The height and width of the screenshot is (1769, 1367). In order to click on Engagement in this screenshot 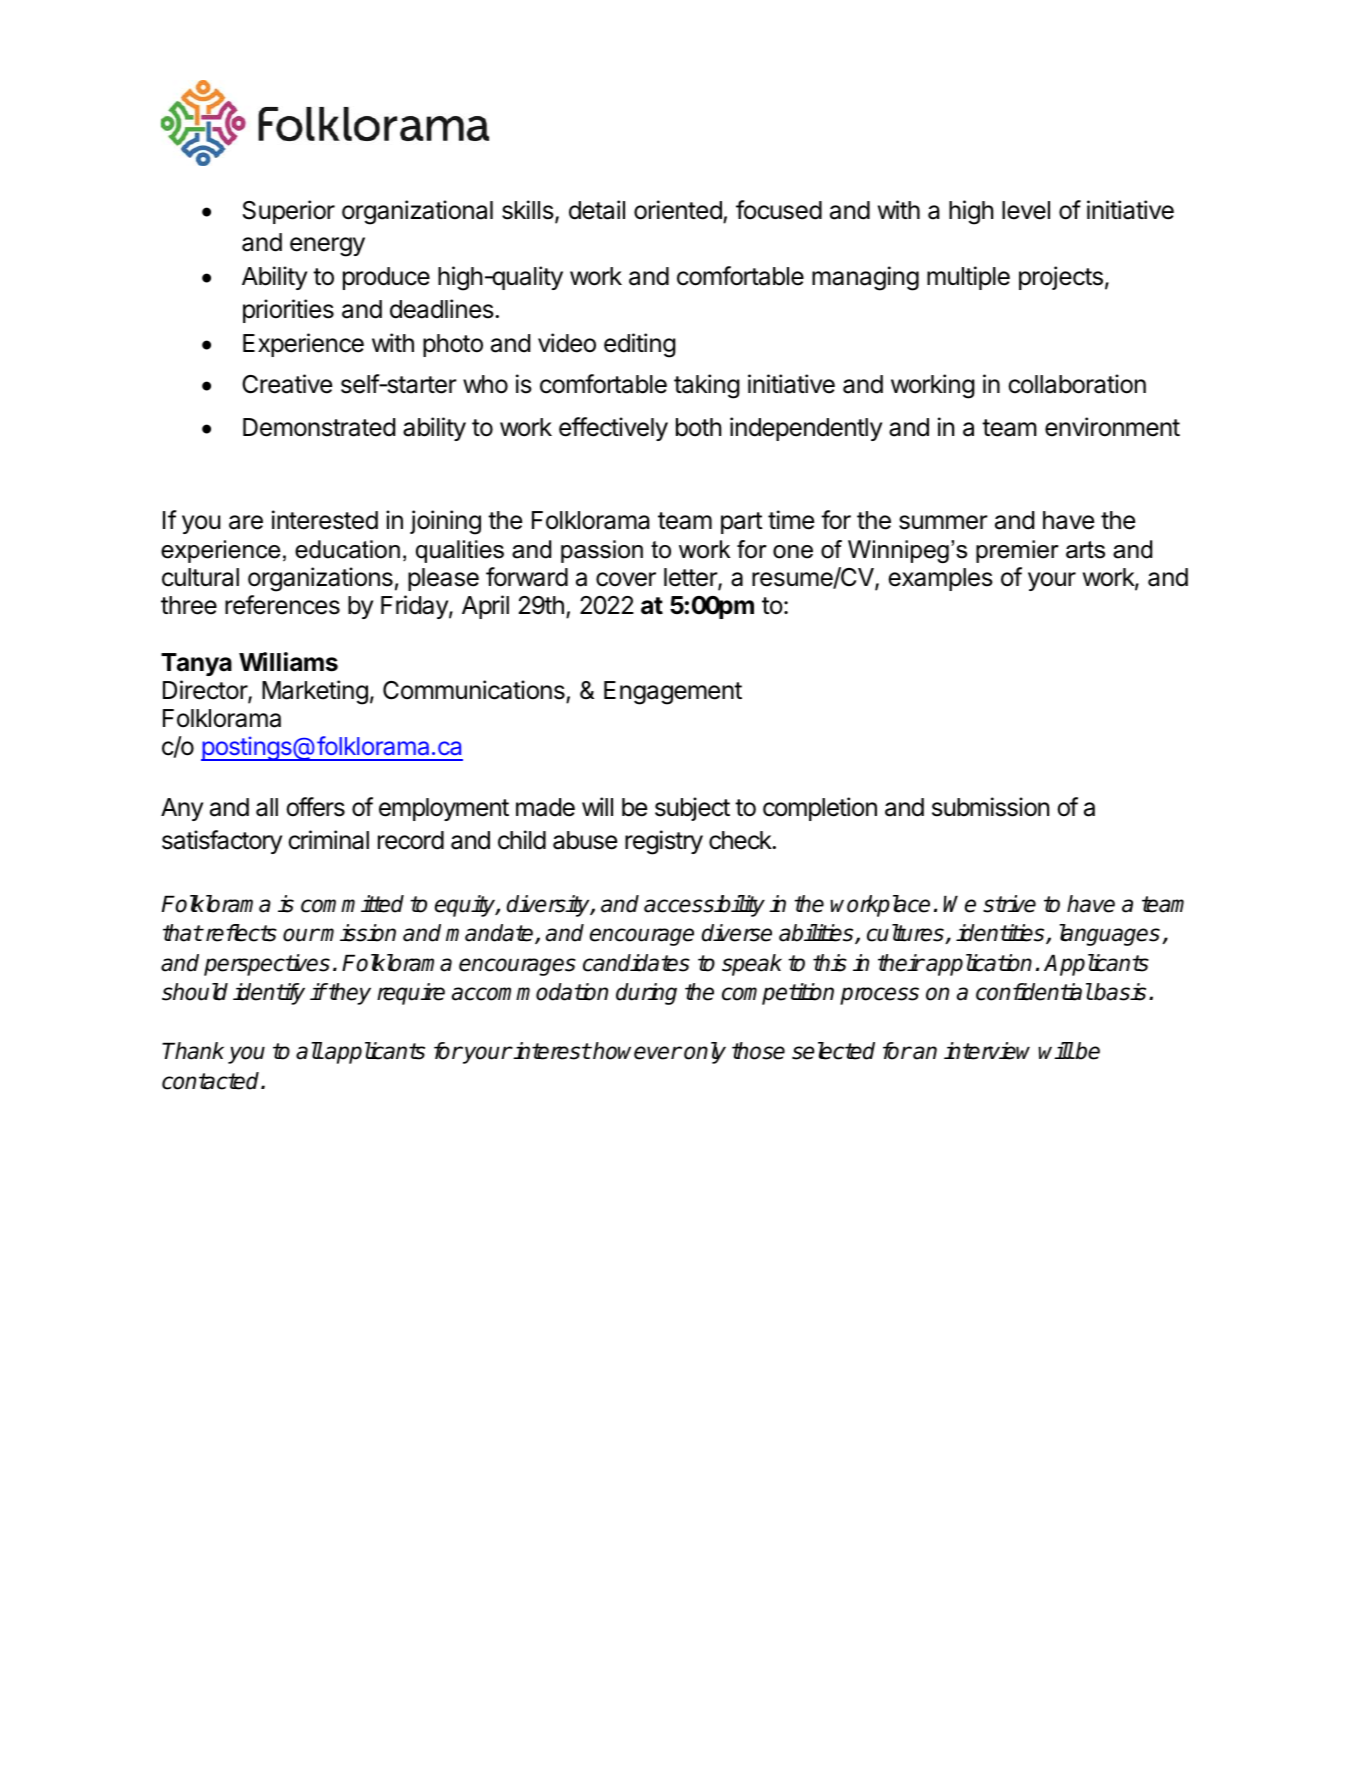, I will do `click(673, 693)`.
